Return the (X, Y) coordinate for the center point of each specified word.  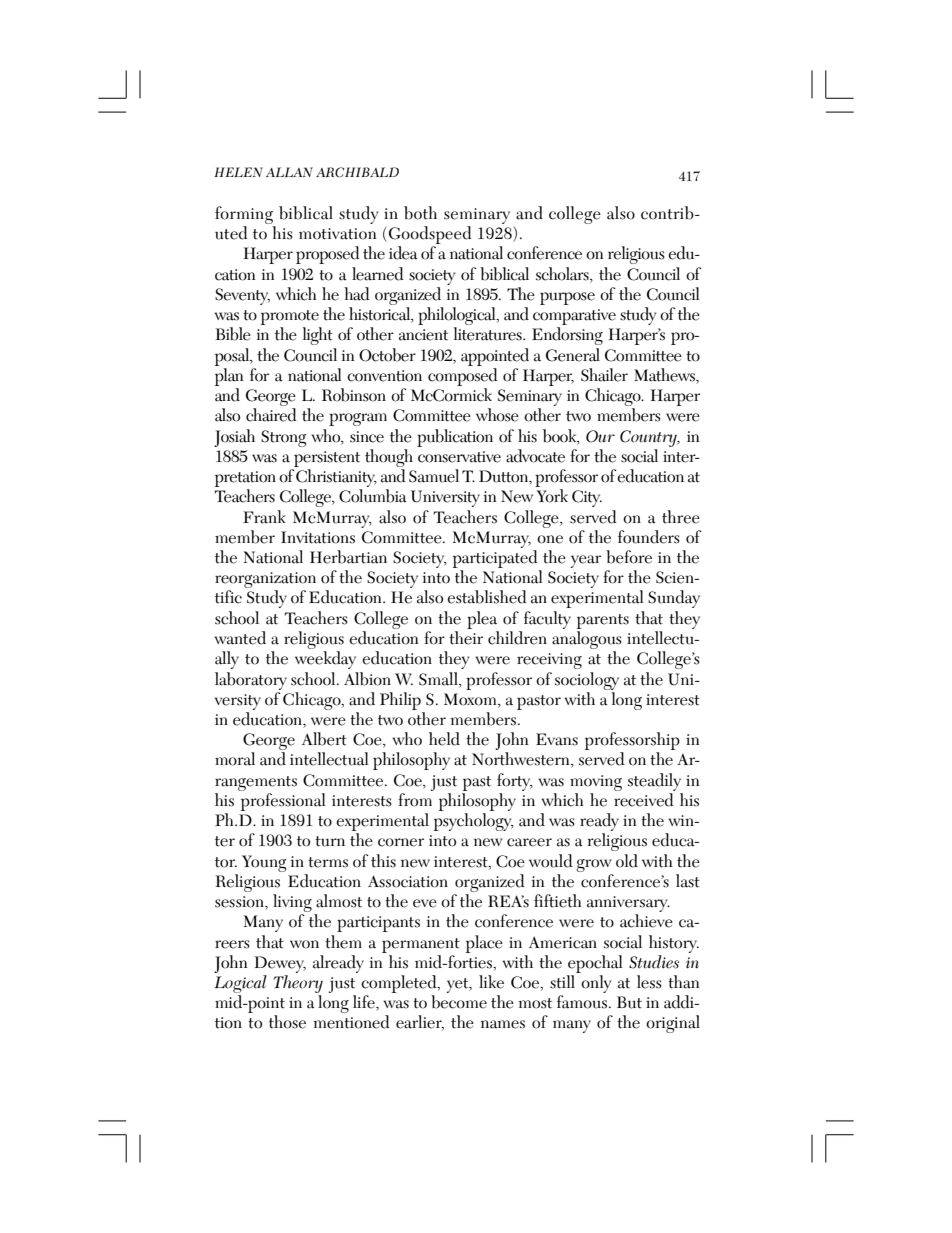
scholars (563, 274)
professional (283, 802)
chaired (271, 415)
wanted (240, 638)
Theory (298, 985)
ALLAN (289, 172)
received (644, 800)
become (459, 1002)
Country (649, 438)
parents (603, 621)
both (420, 213)
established (487, 597)
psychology (474, 822)
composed (463, 377)
